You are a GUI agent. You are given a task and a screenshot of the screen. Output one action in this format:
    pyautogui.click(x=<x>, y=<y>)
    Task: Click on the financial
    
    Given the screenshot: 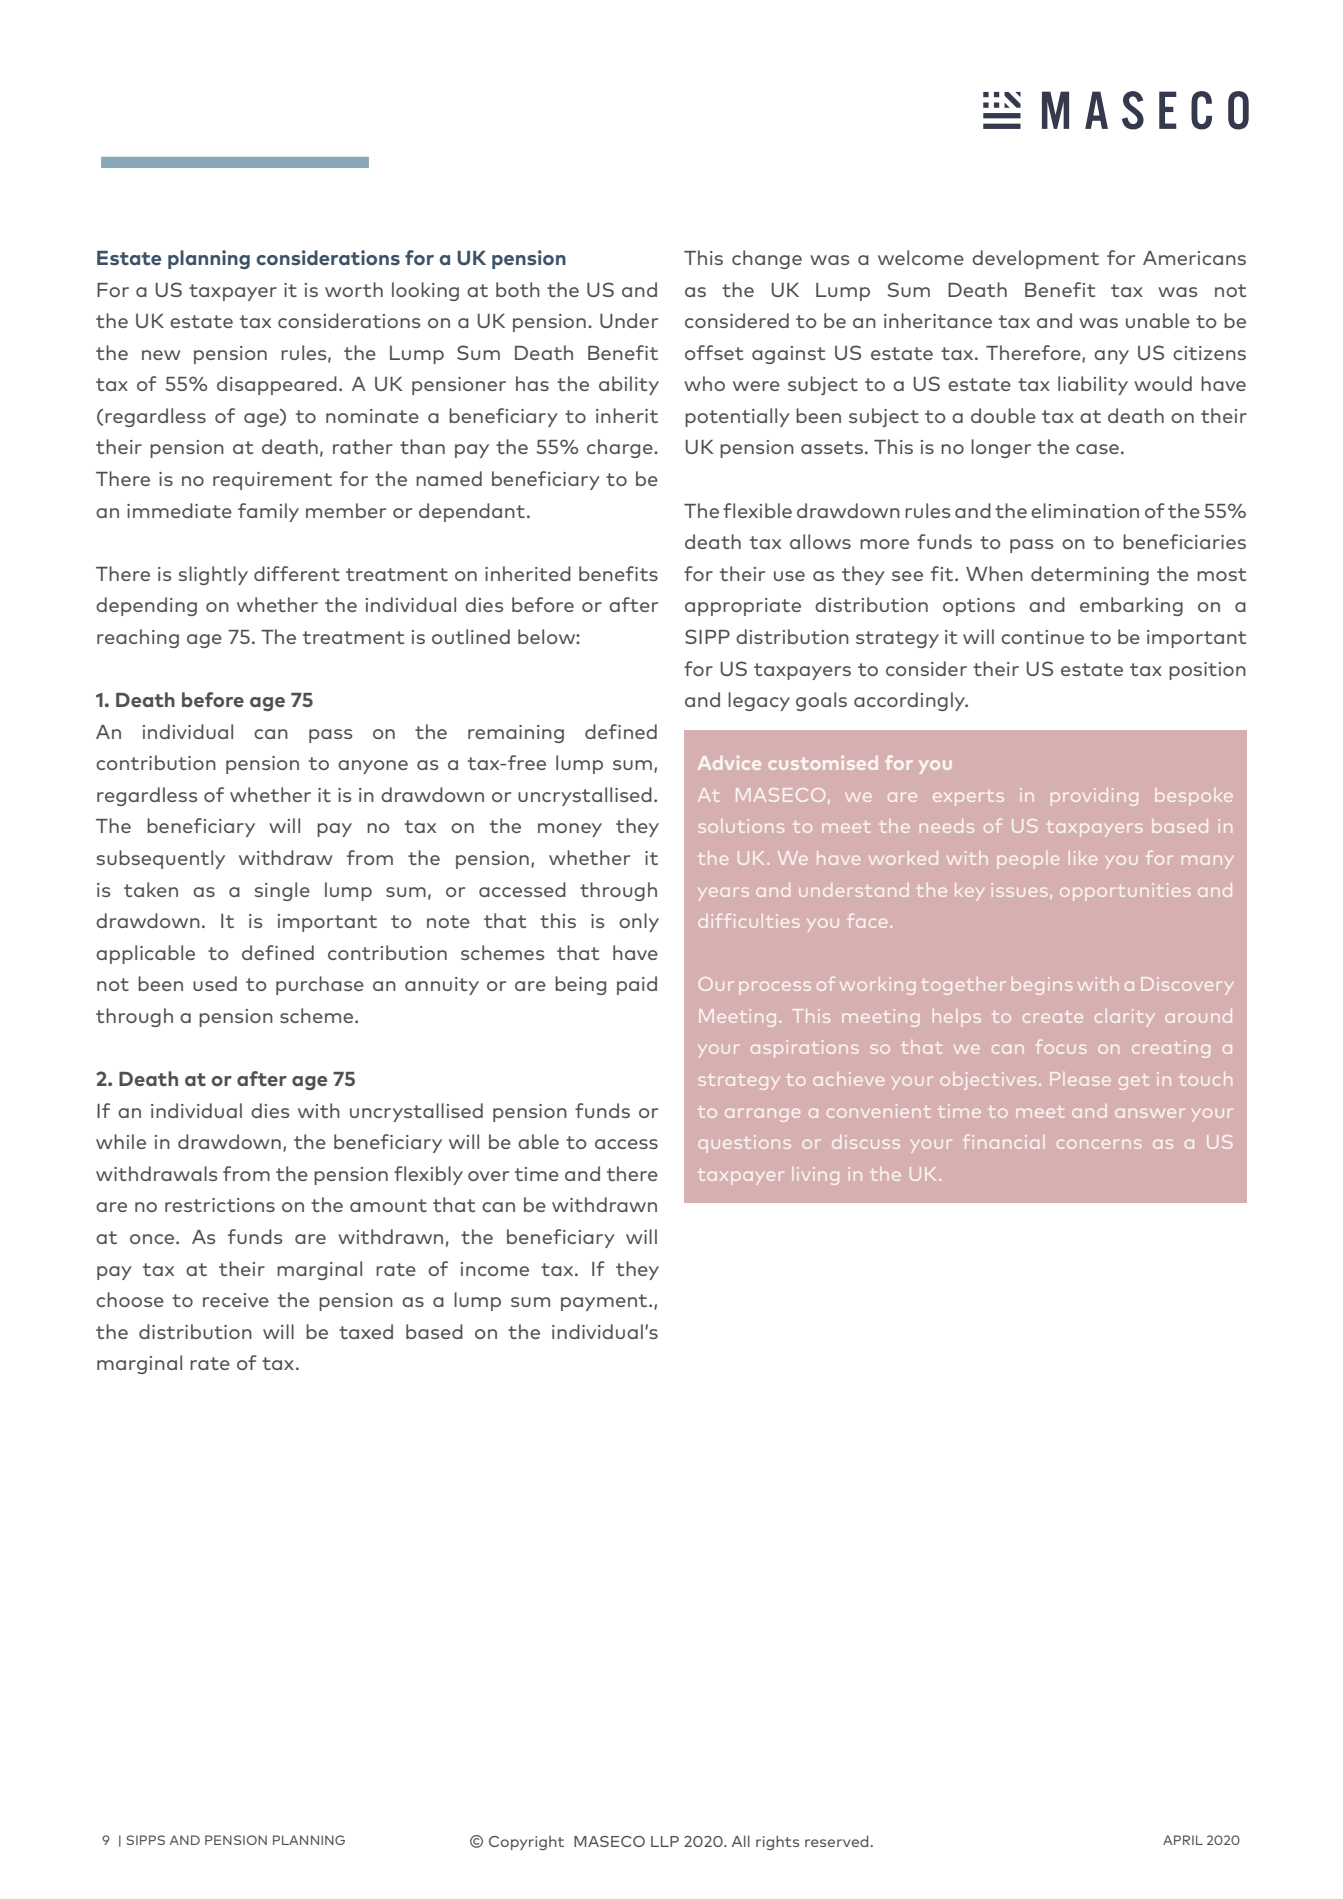 What is the action you would take?
    pyautogui.click(x=1001, y=1142)
